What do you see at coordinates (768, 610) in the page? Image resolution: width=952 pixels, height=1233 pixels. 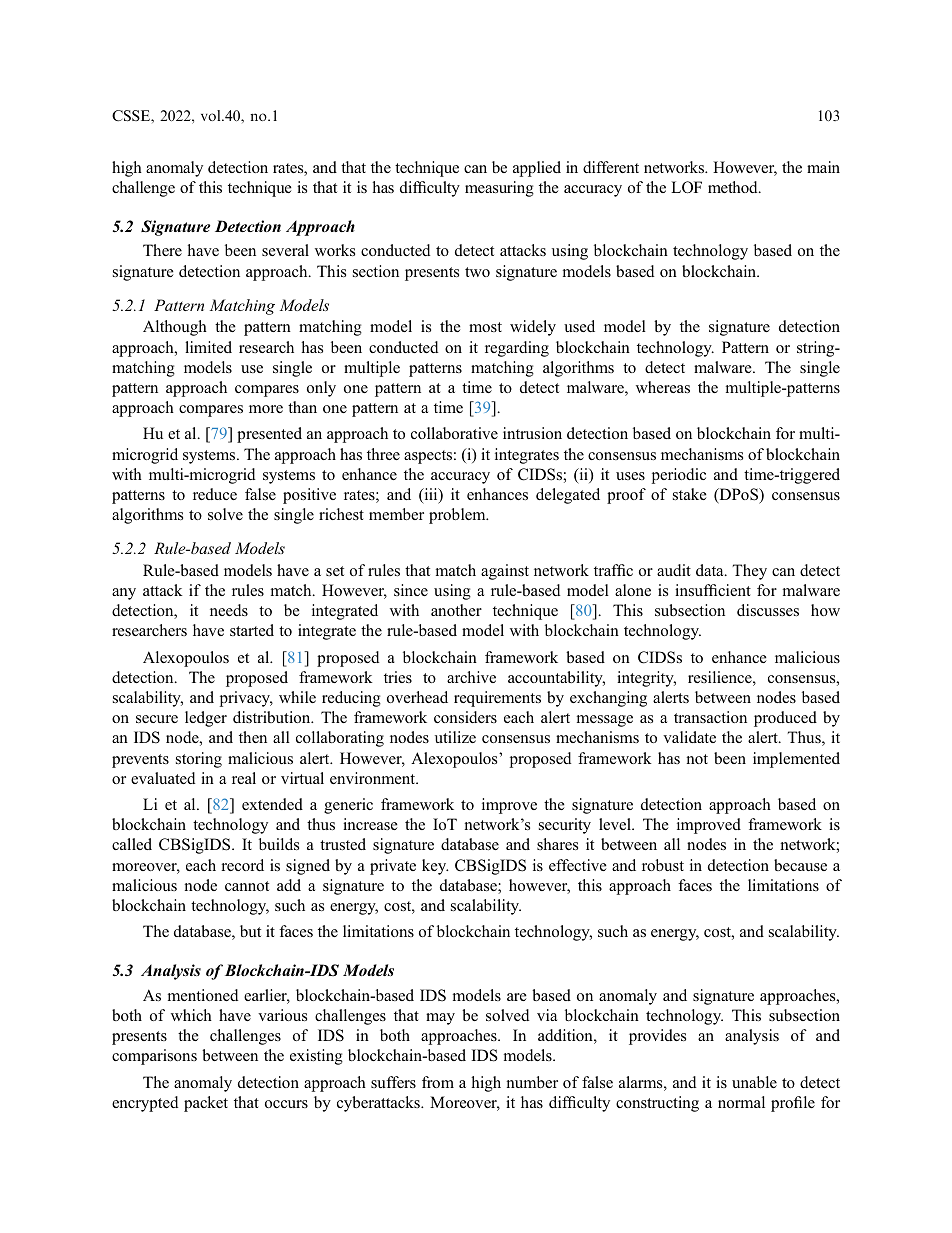 I see `discusses` at bounding box center [768, 610].
